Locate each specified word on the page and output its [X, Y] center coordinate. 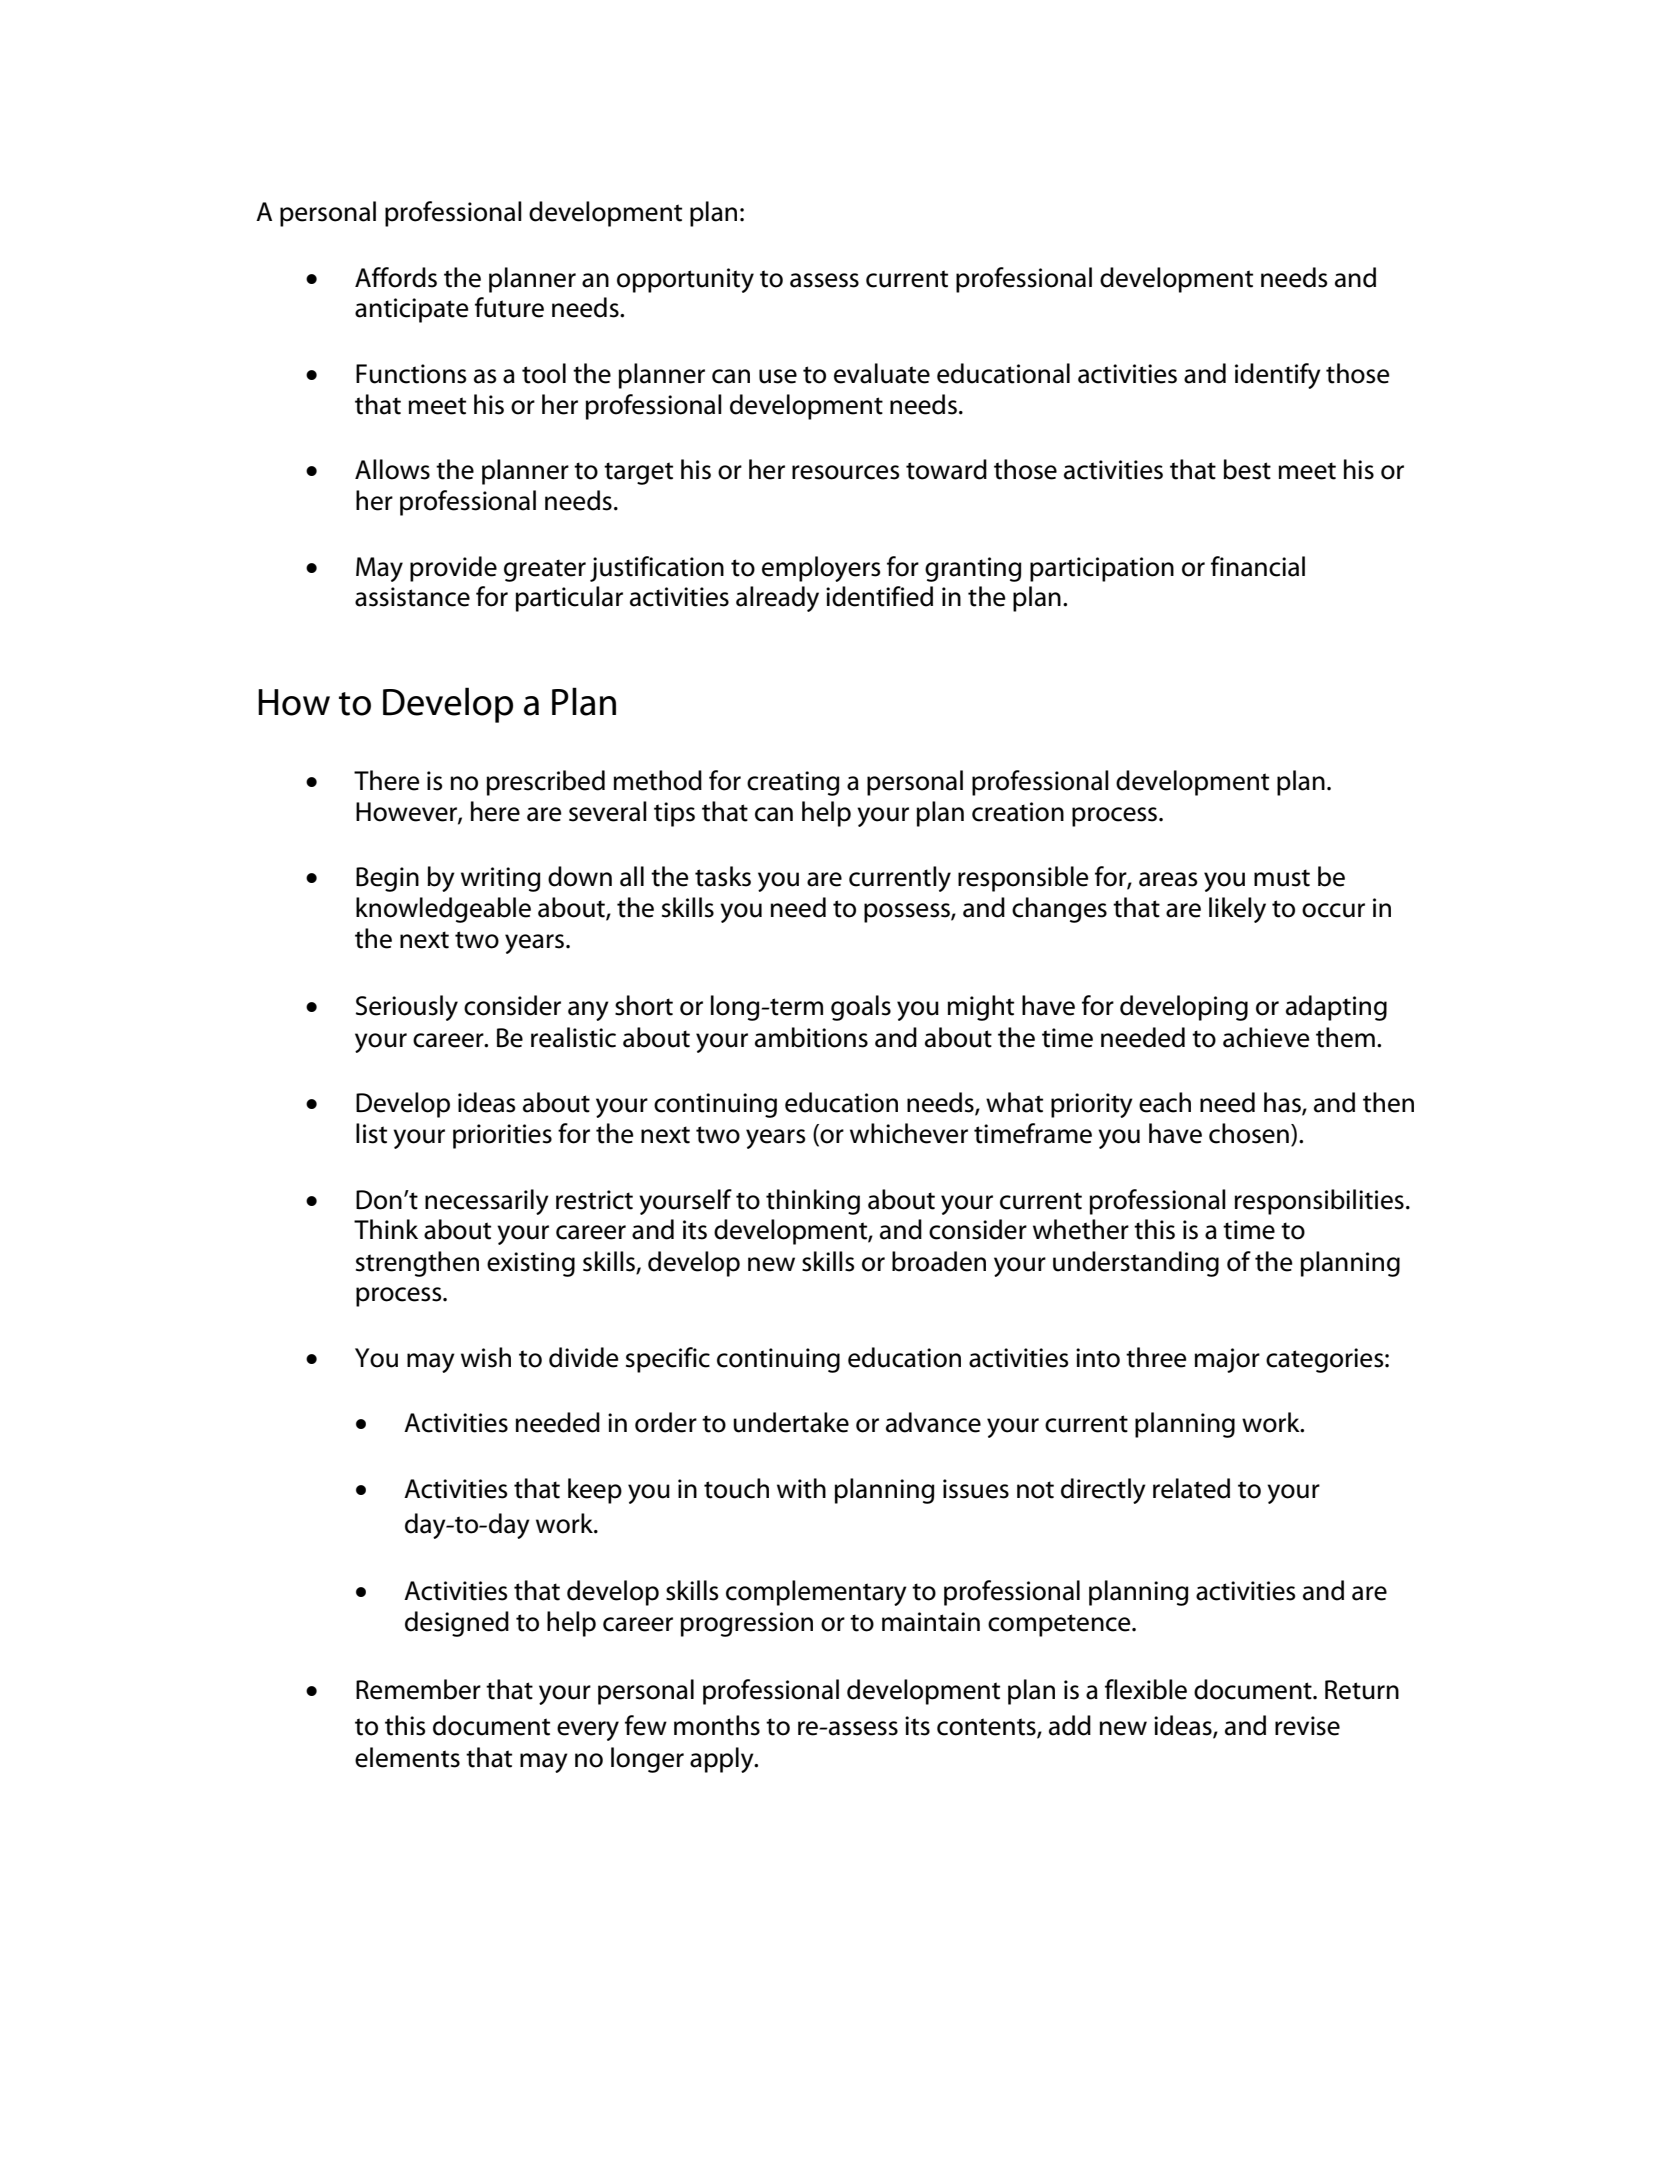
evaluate [882, 373]
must [1282, 878]
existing [531, 1264]
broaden [939, 1261]
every [588, 1731]
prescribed [545, 783]
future [509, 307]
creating [793, 783]
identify [1278, 376]
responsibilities [1319, 1202]
